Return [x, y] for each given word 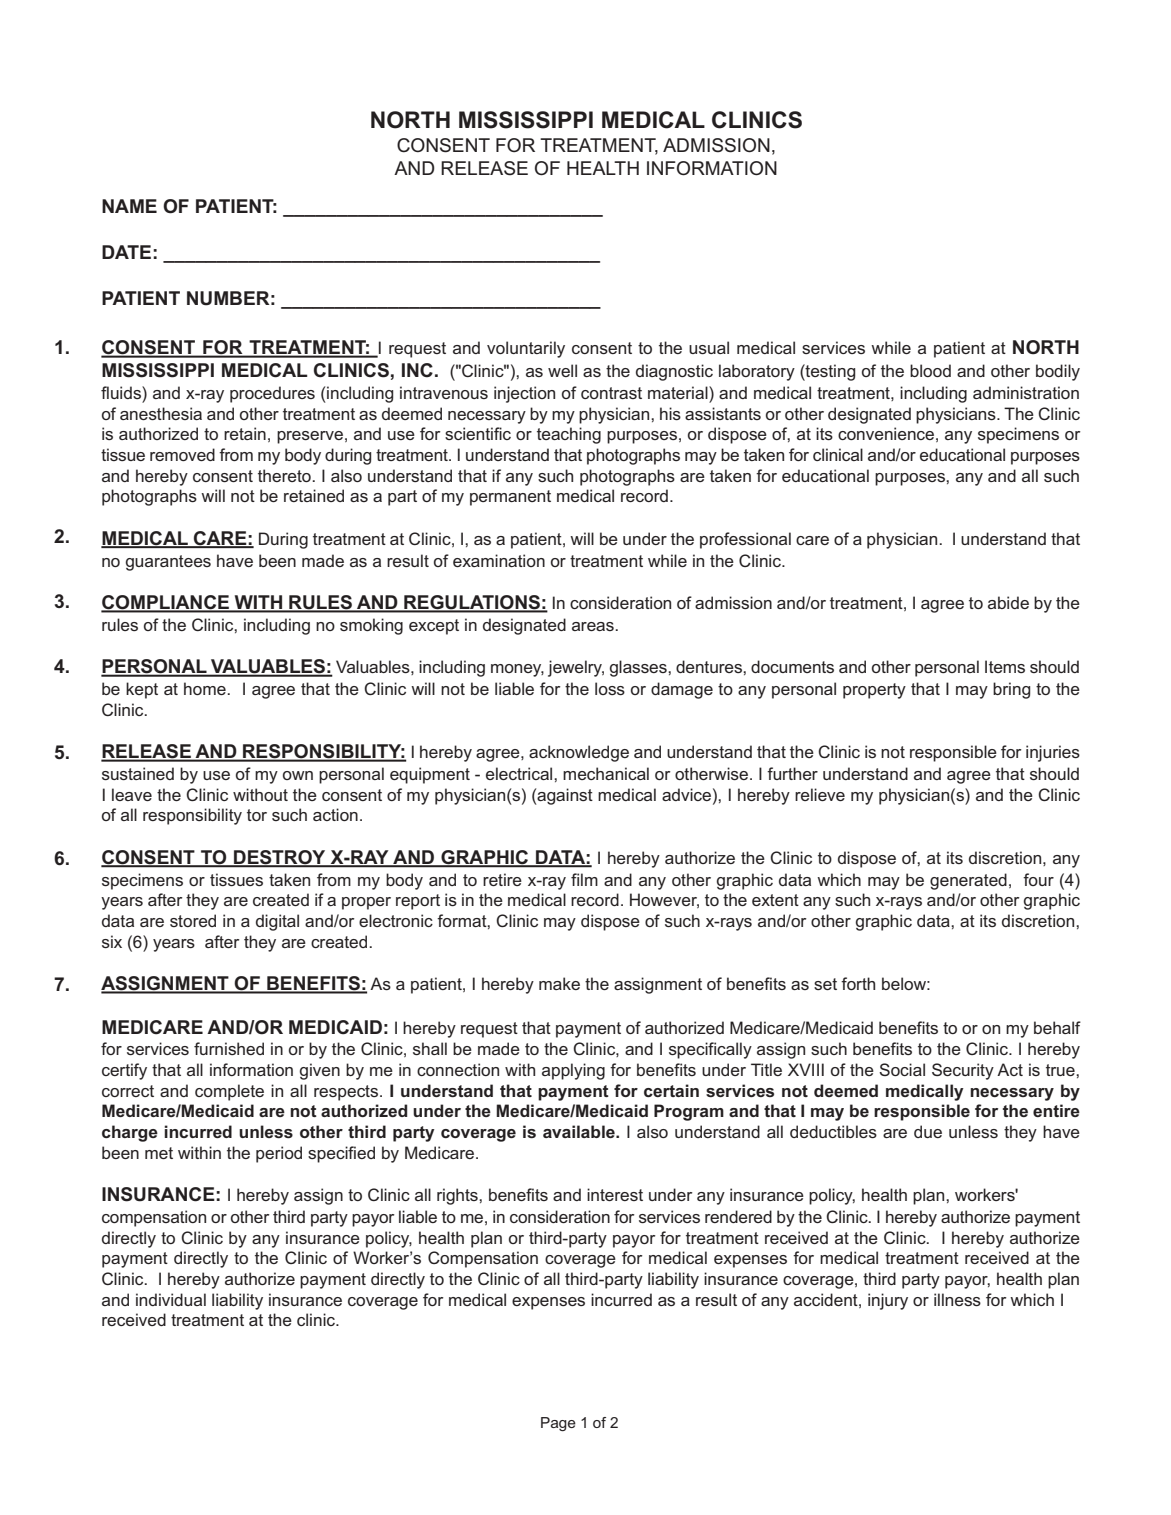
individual [171, 1299]
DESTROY [280, 858]
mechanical [606, 773]
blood [930, 370]
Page [558, 1424]
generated [968, 881]
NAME [129, 206]
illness [957, 1299]
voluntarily [526, 349]
